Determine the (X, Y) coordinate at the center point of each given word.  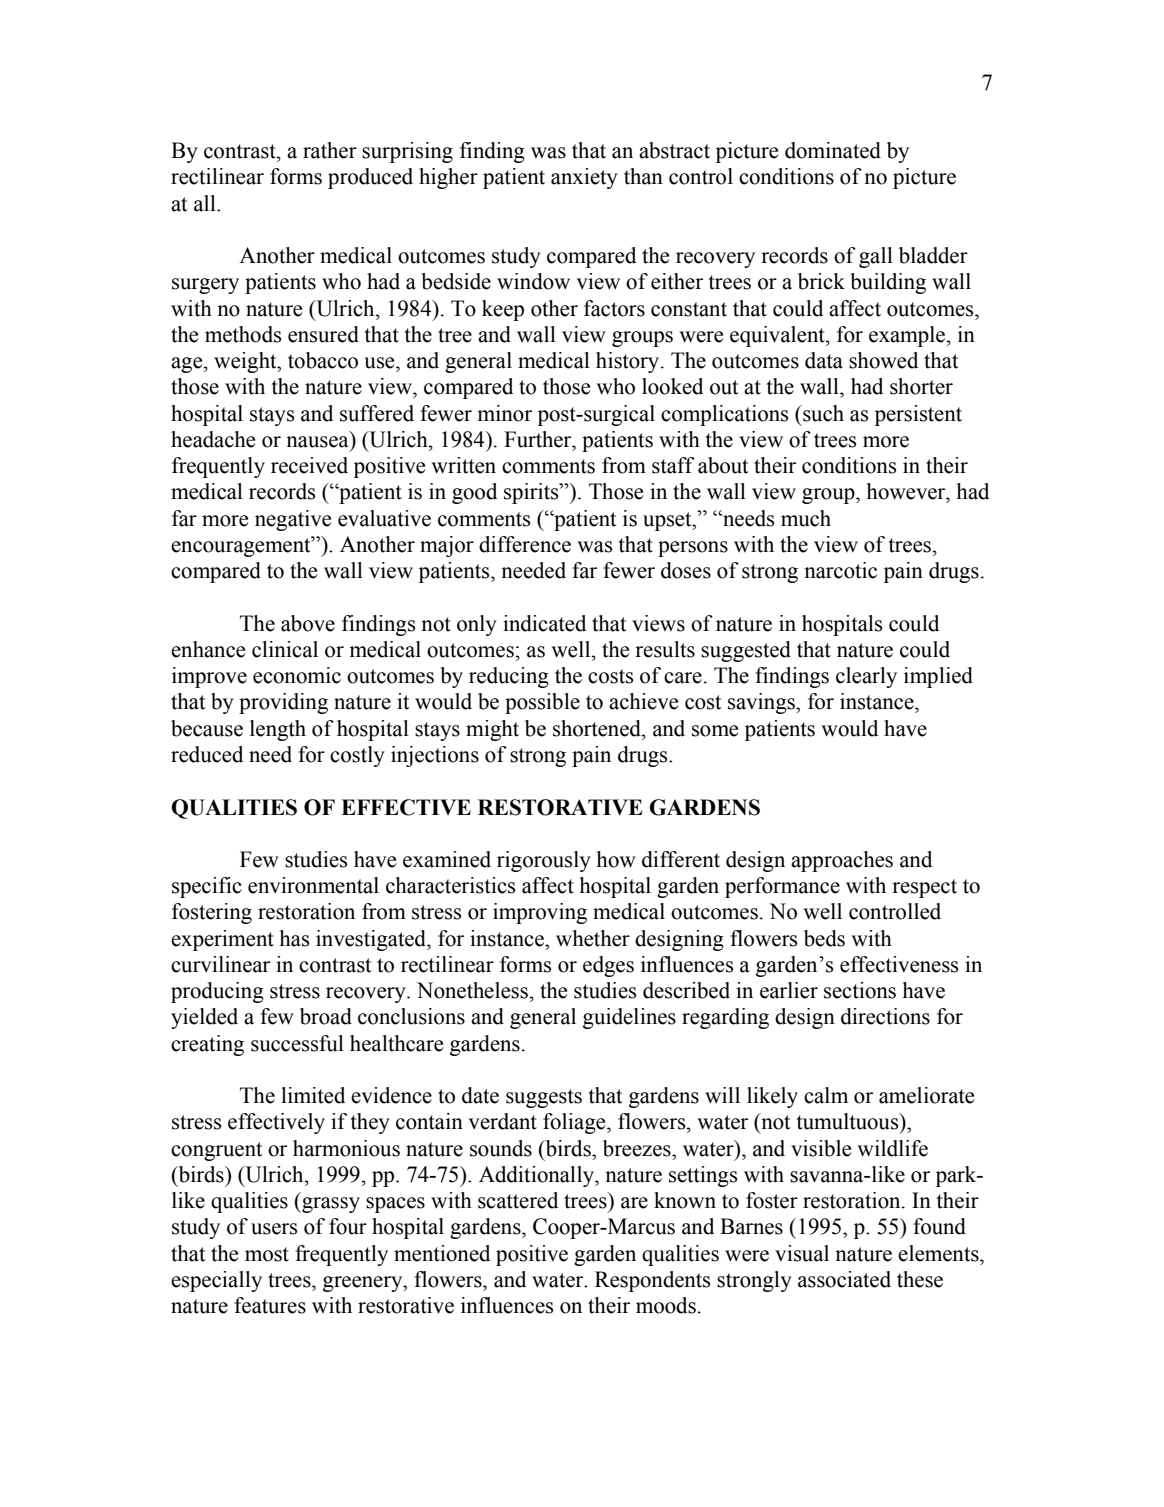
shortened (598, 728)
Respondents (652, 1281)
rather (330, 150)
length (278, 730)
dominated (833, 150)
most (267, 1254)
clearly (866, 677)
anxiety (584, 178)
